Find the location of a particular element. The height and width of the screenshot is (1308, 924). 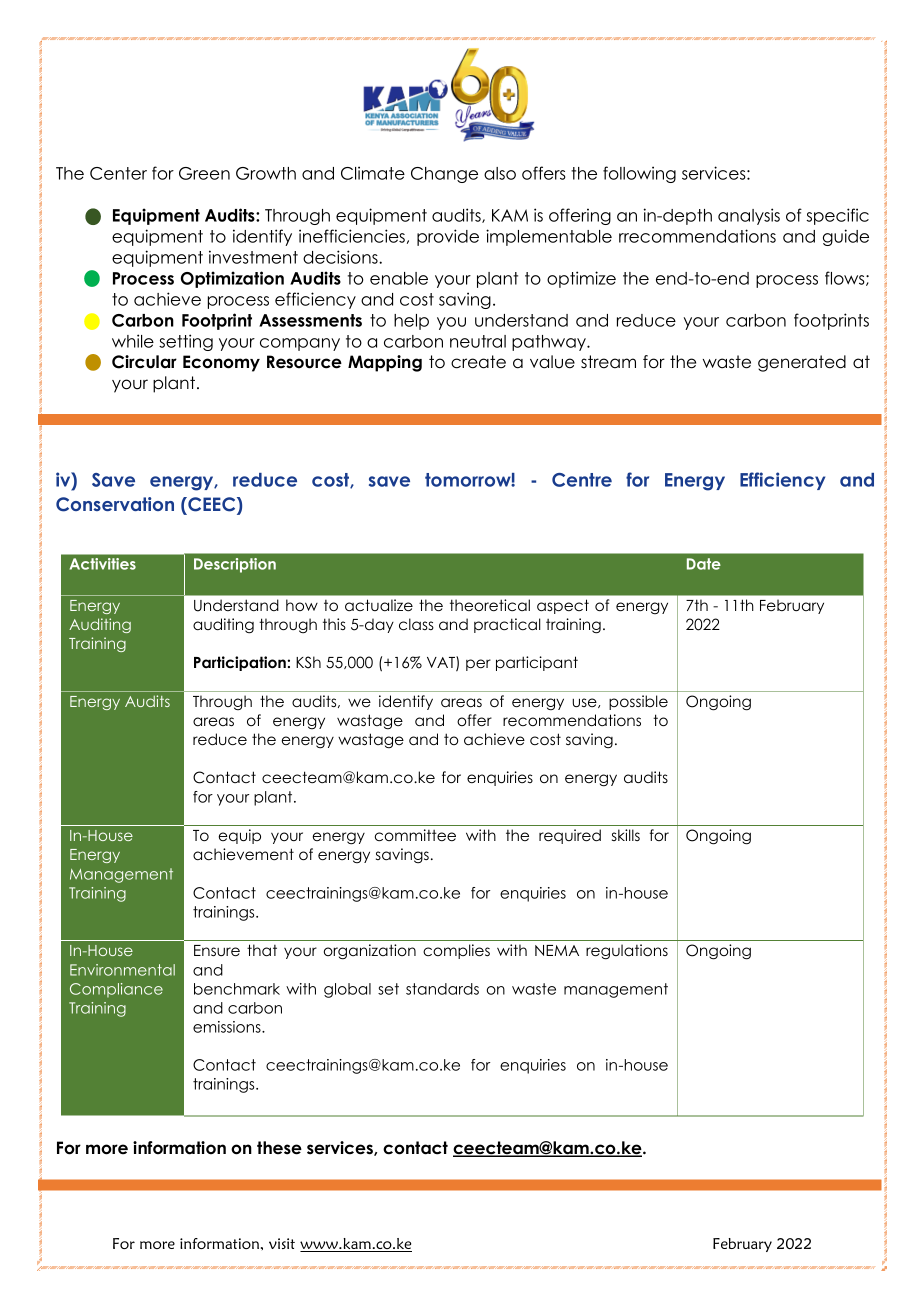

Description is located at coordinates (235, 565).
